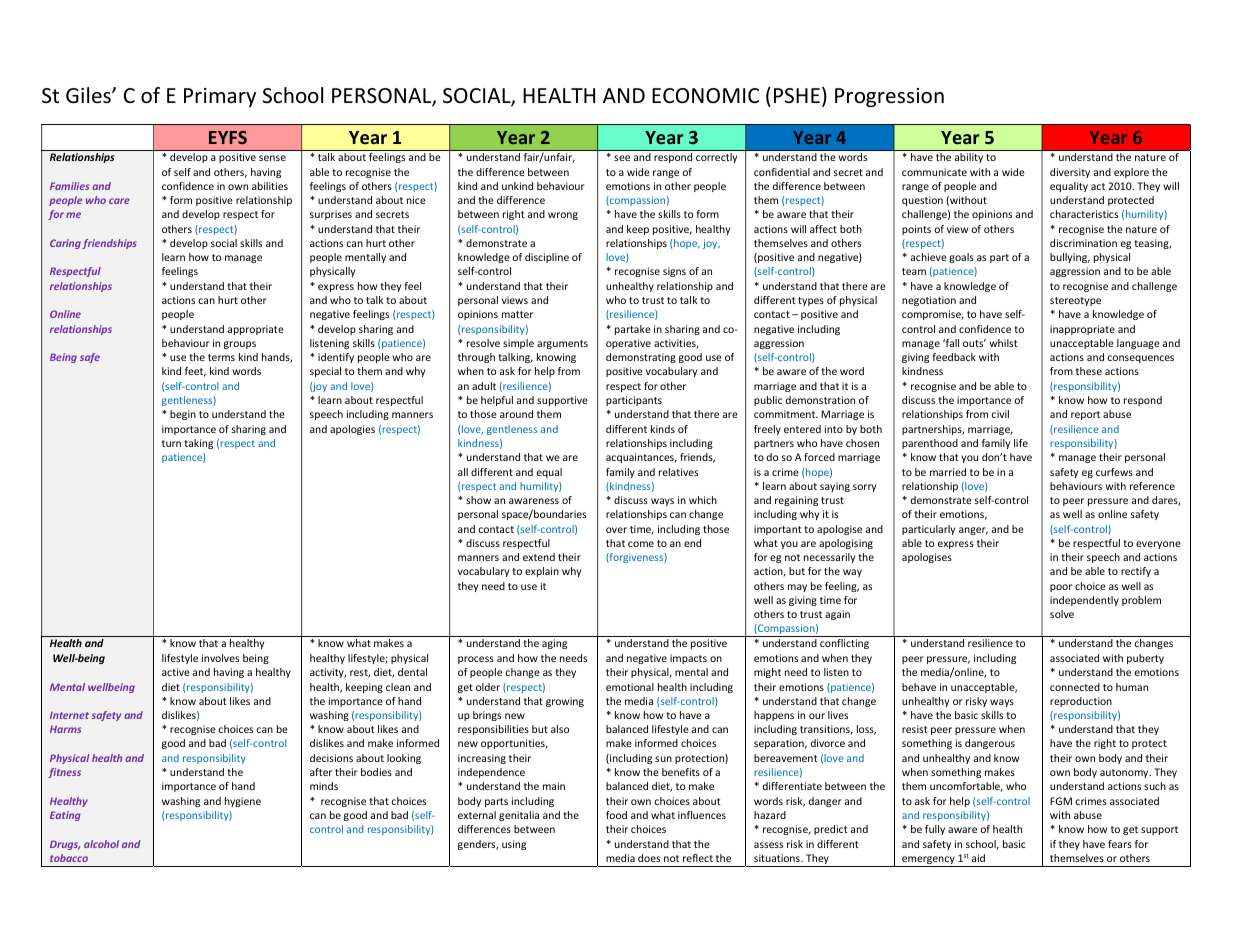 The height and width of the image is (952, 1233). I want to click on ability, so click(969, 158).
